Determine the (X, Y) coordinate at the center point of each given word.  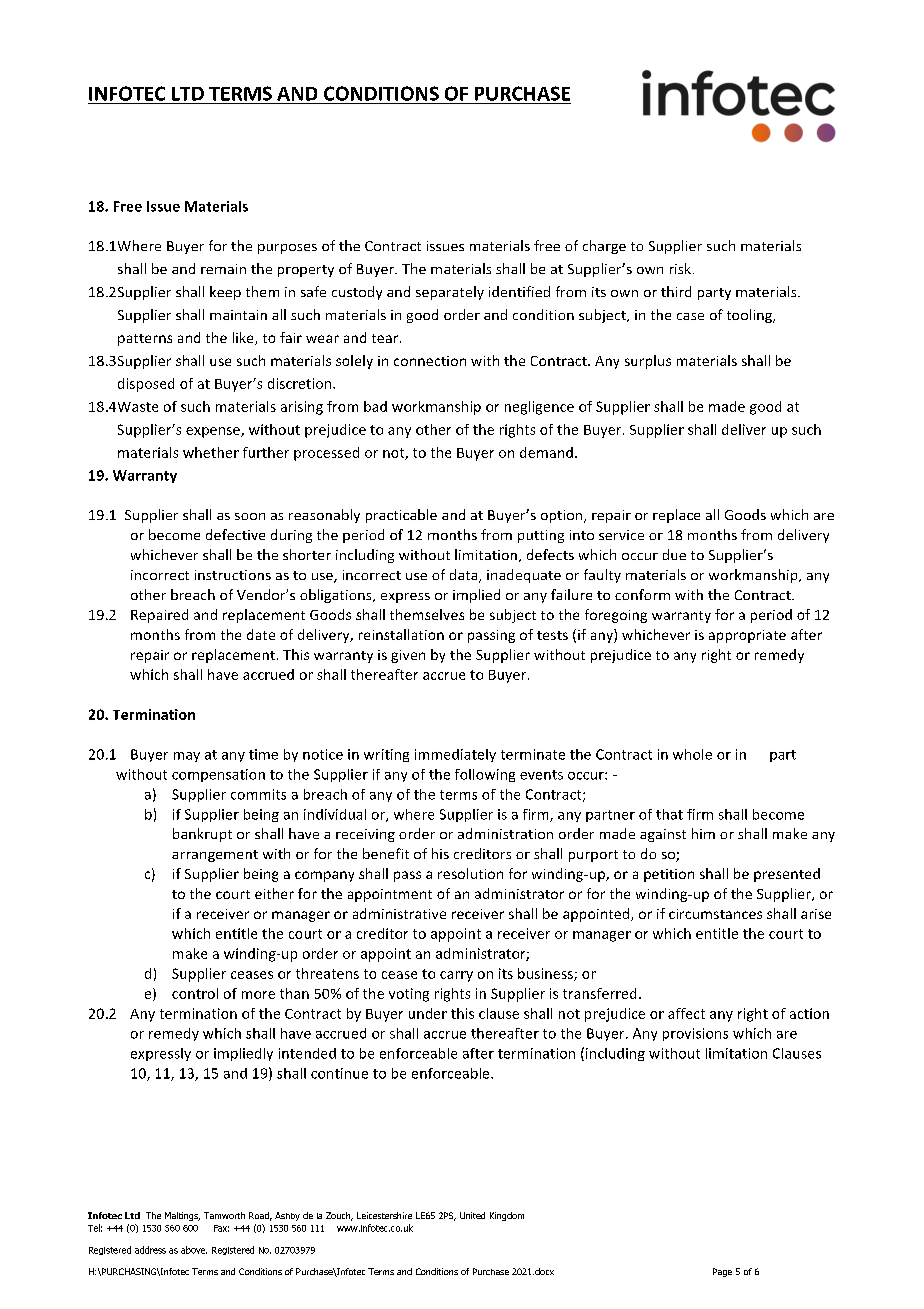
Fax (221, 1228)
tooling (751, 316)
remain (223, 269)
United (472, 1215)
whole (692, 754)
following (485, 775)
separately (450, 293)
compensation (218, 775)
